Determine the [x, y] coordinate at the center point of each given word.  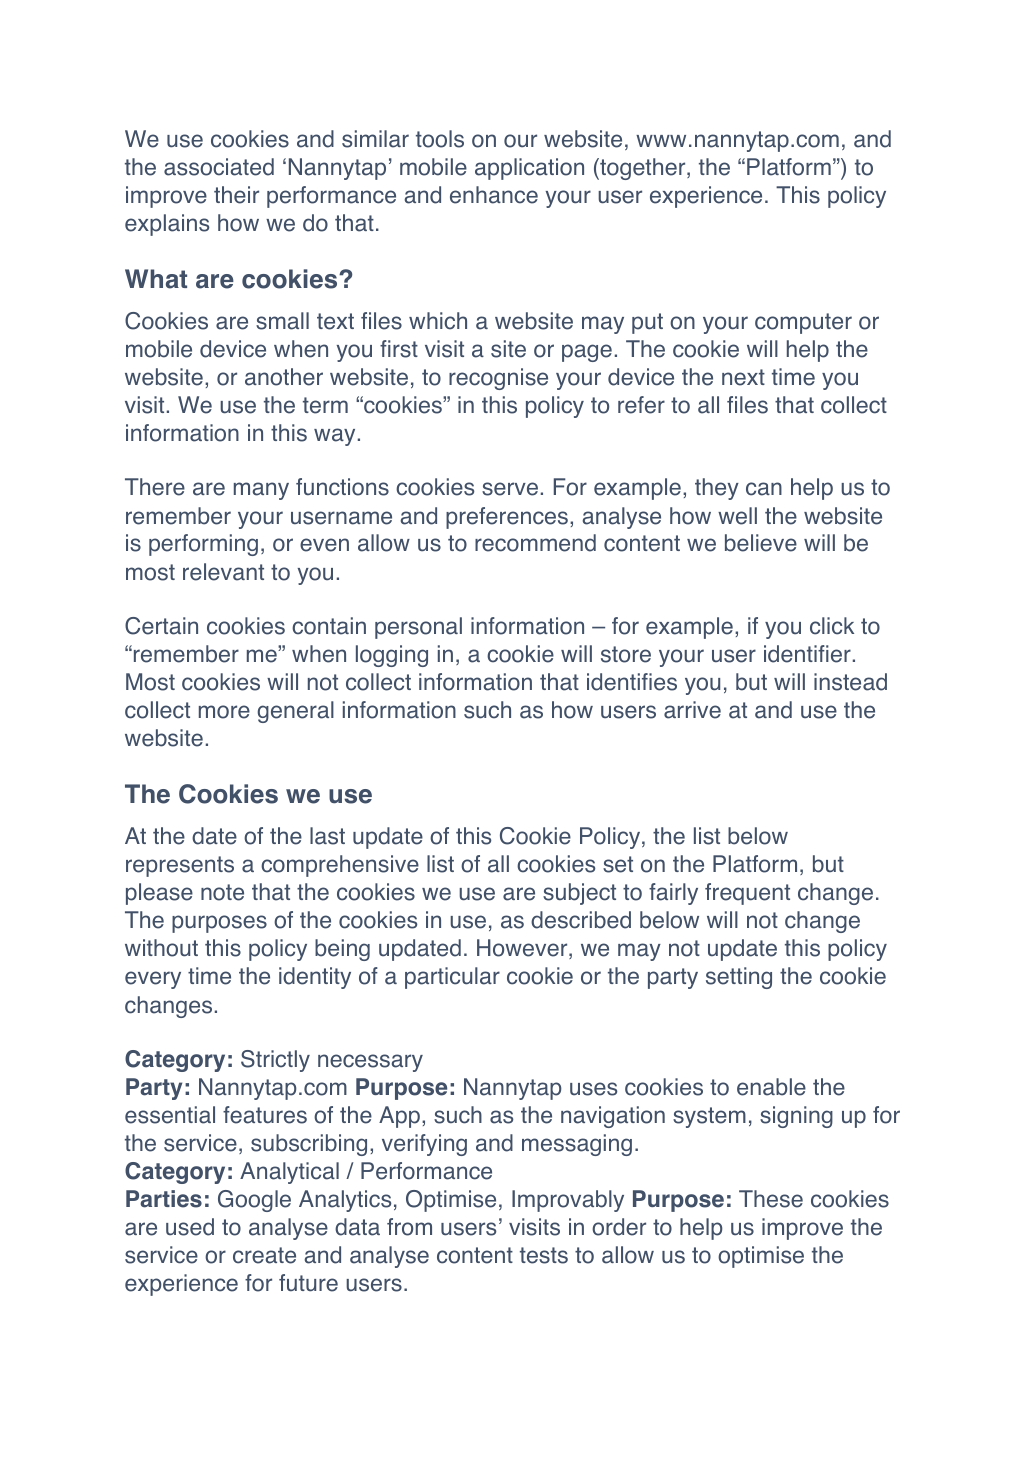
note [222, 892]
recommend [535, 543]
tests [544, 1255]
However [523, 949]
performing [203, 545]
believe [761, 543]
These [771, 1199]
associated [219, 167]
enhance [494, 195]
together [643, 169]
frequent [747, 894]
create [264, 1255]
